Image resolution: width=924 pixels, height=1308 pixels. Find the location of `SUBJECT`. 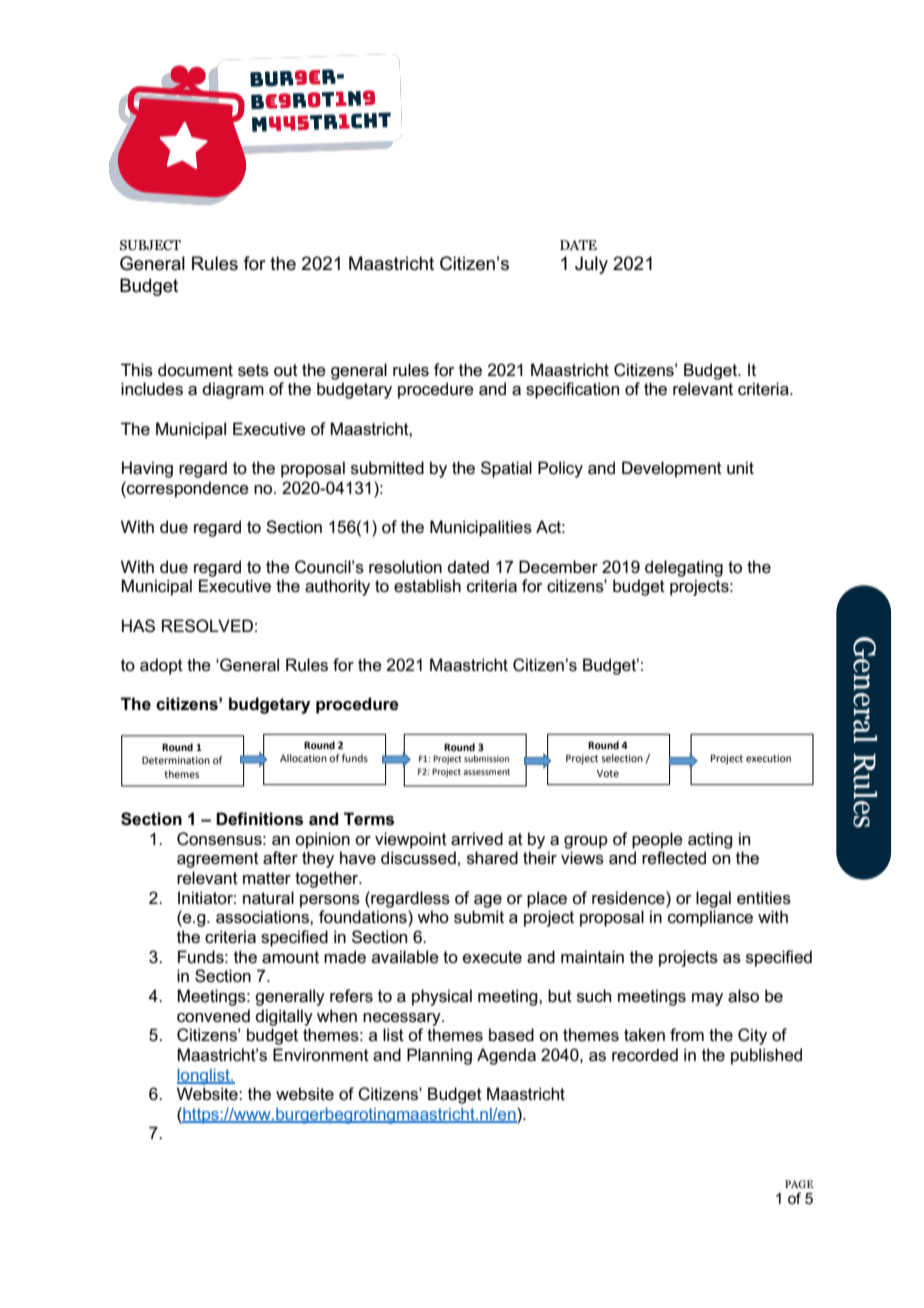

SUBJECT is located at coordinates (150, 245).
